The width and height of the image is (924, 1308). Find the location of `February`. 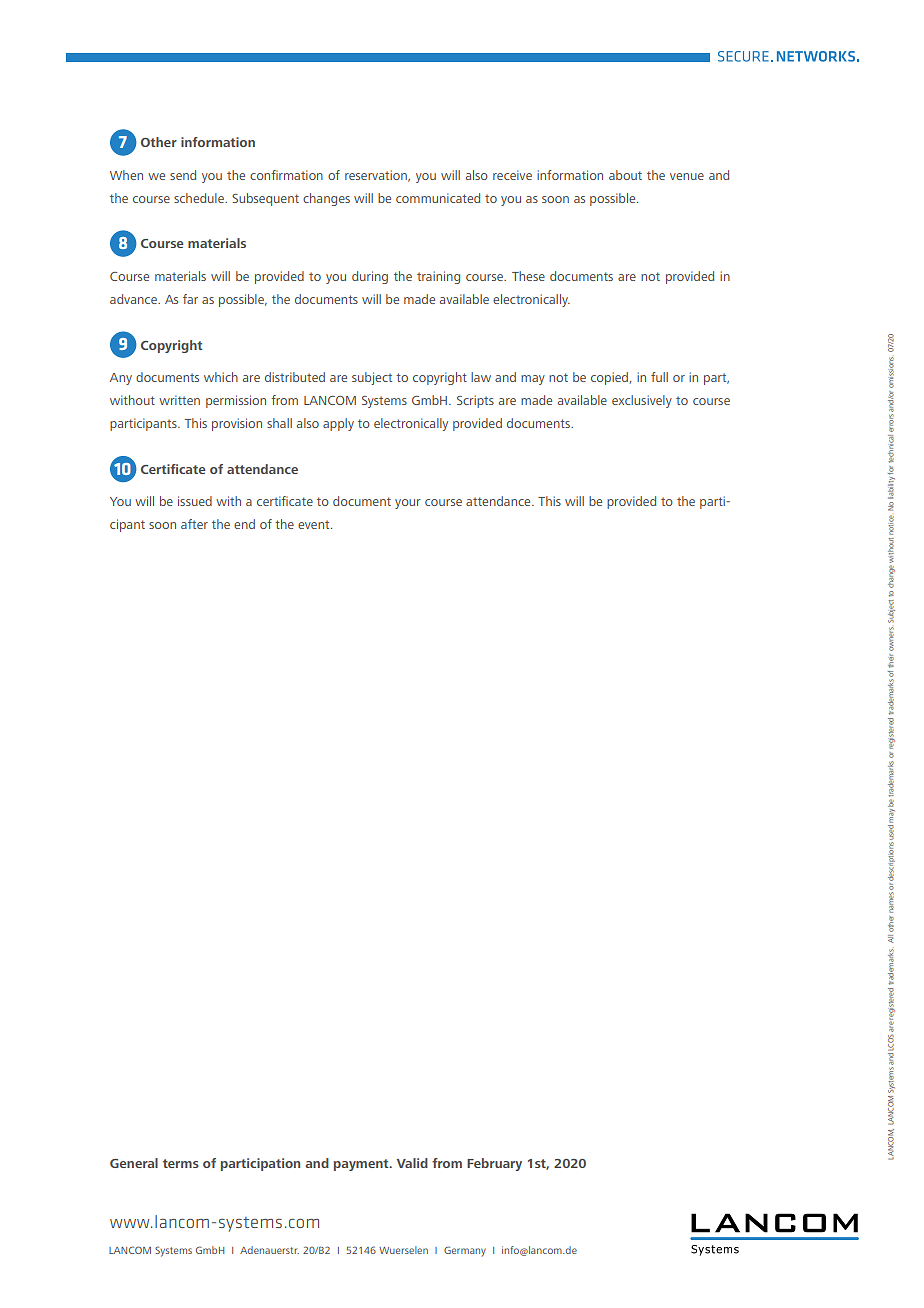

February is located at coordinates (494, 1164).
